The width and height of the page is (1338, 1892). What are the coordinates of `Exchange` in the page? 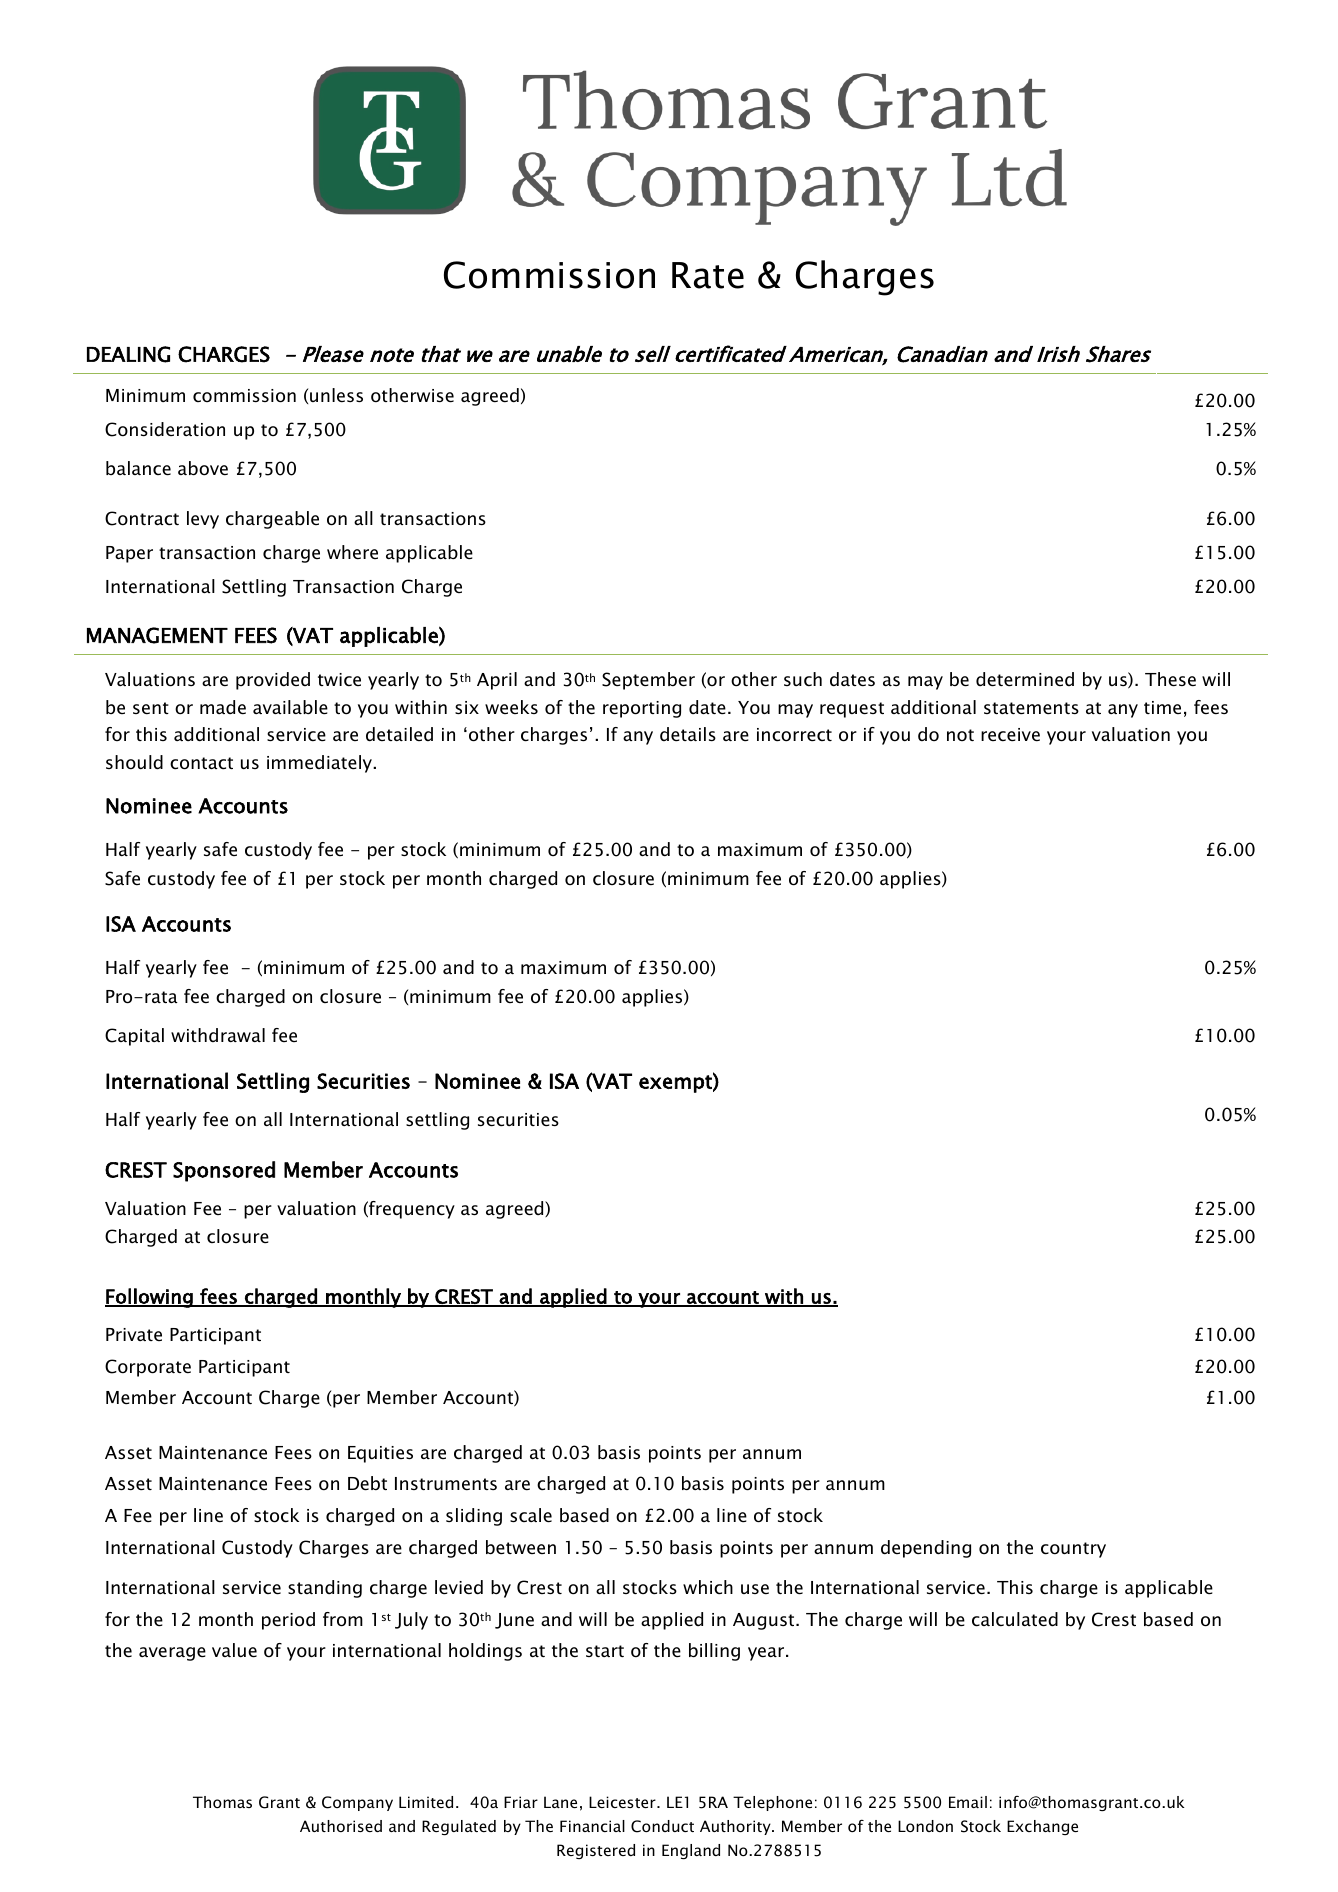 It's located at (1042, 1827).
